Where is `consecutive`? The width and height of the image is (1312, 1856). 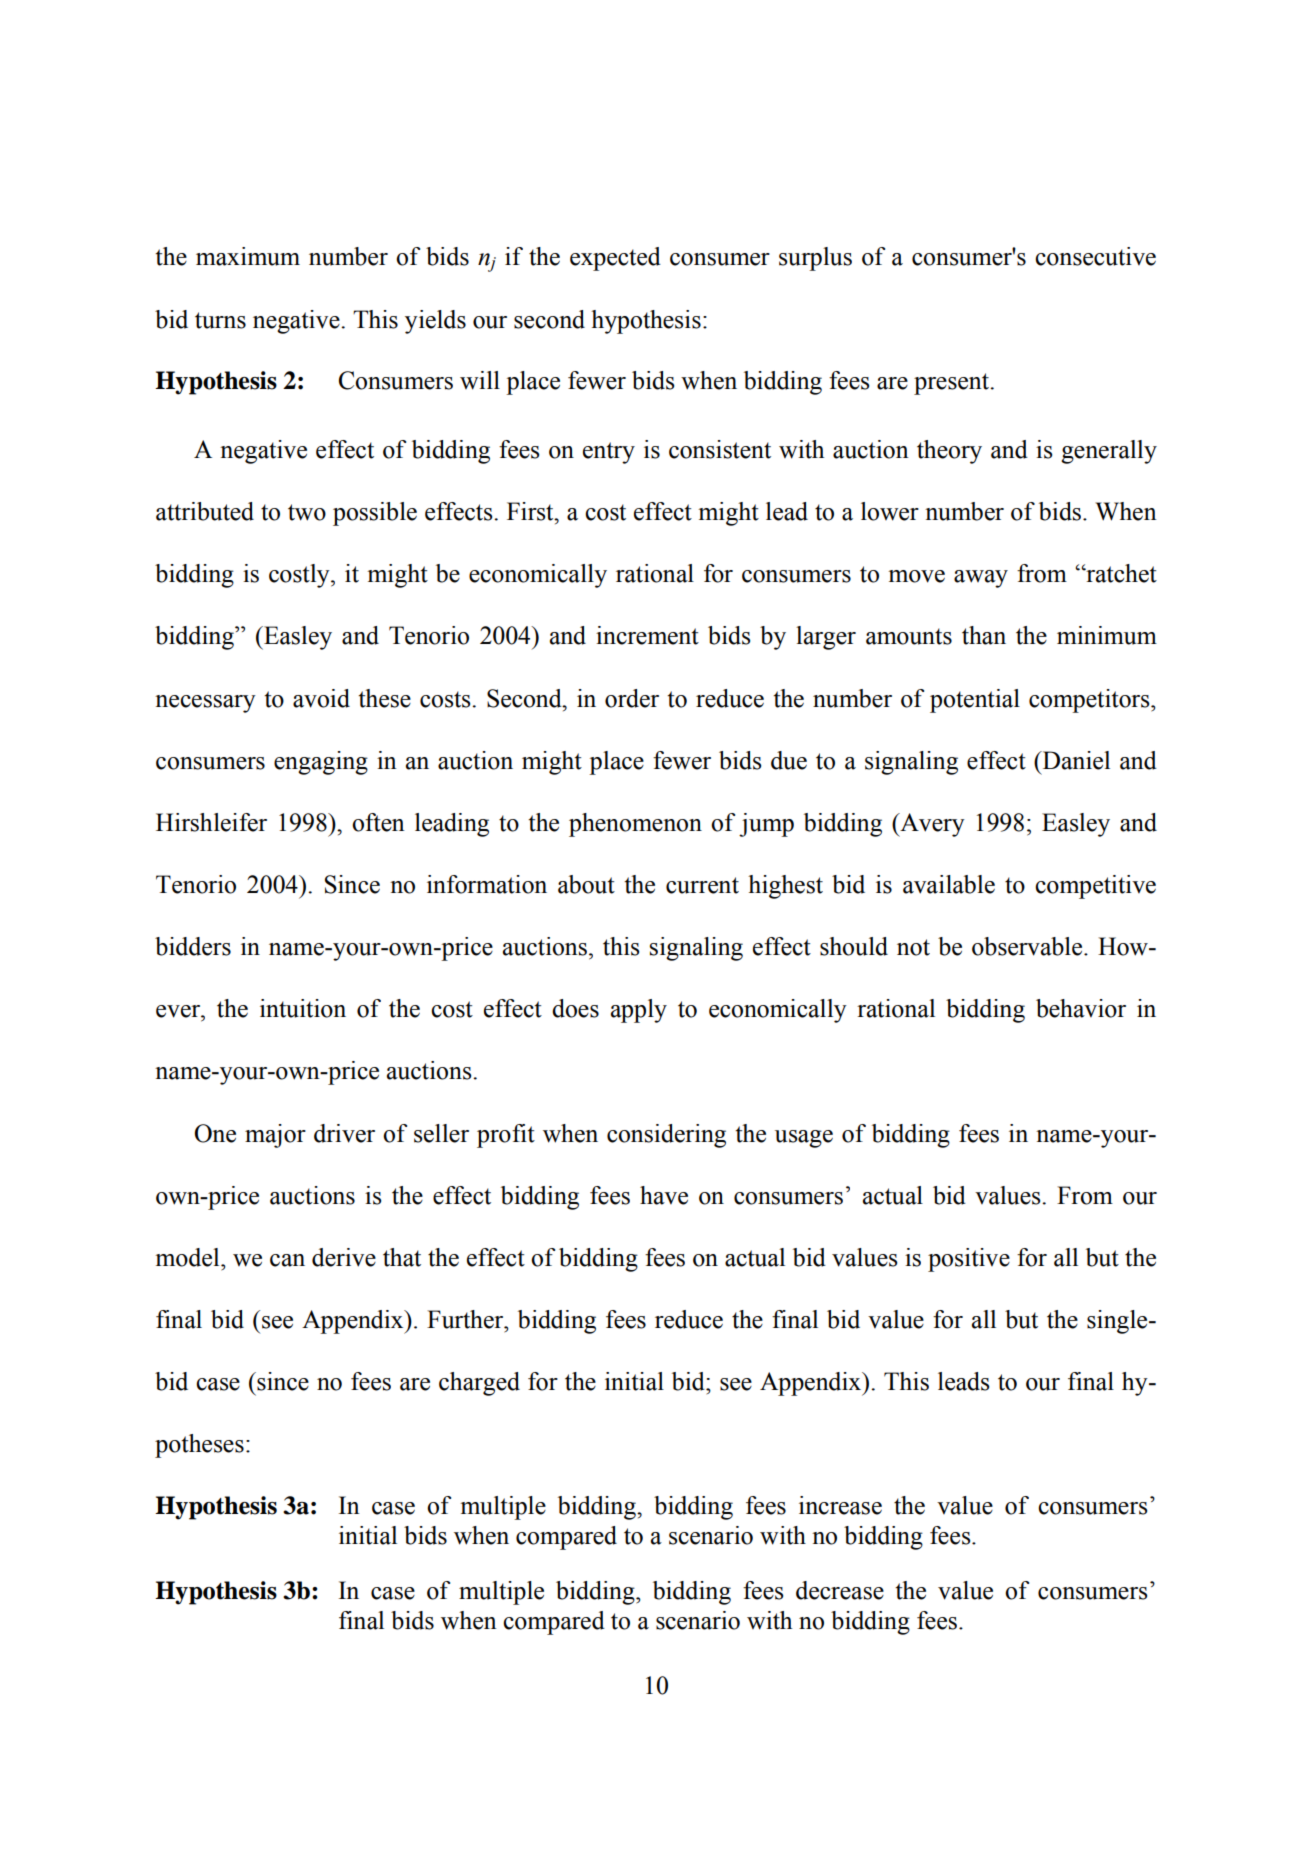 consecutive is located at coordinates (1095, 256).
